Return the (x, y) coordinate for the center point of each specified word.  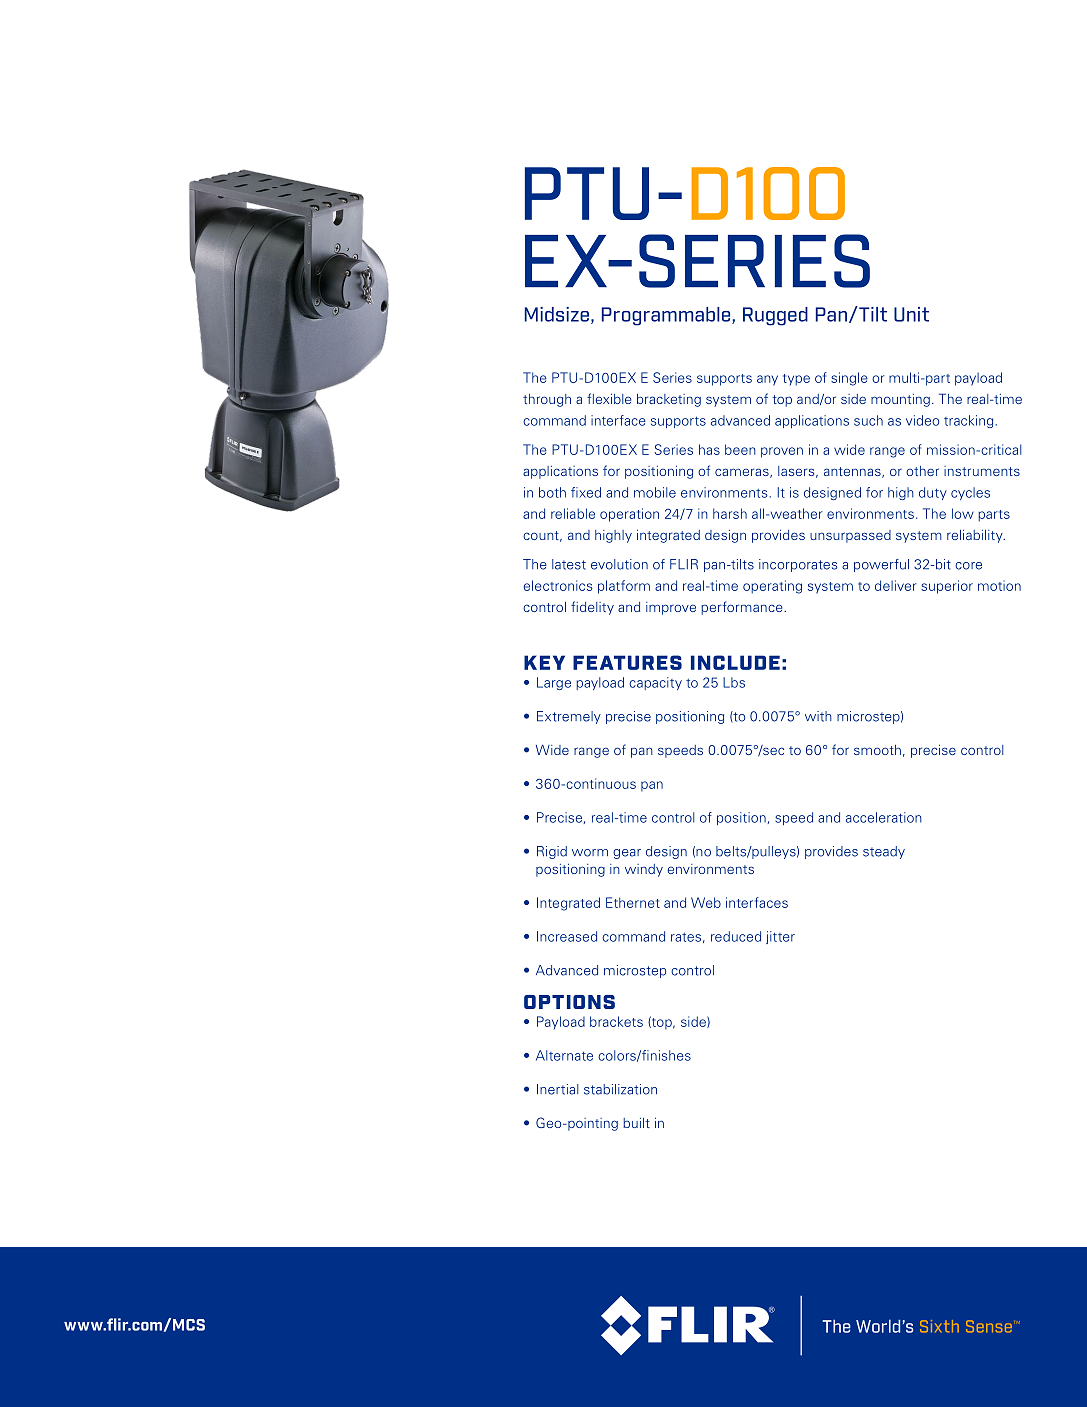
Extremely (569, 717)
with (818, 716)
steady (884, 852)
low (963, 513)
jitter (780, 937)
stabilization (620, 1089)
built (636, 1123)
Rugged (775, 316)
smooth (877, 750)
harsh (730, 513)
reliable (573, 513)
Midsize (557, 314)
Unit (911, 314)
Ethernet (633, 902)
